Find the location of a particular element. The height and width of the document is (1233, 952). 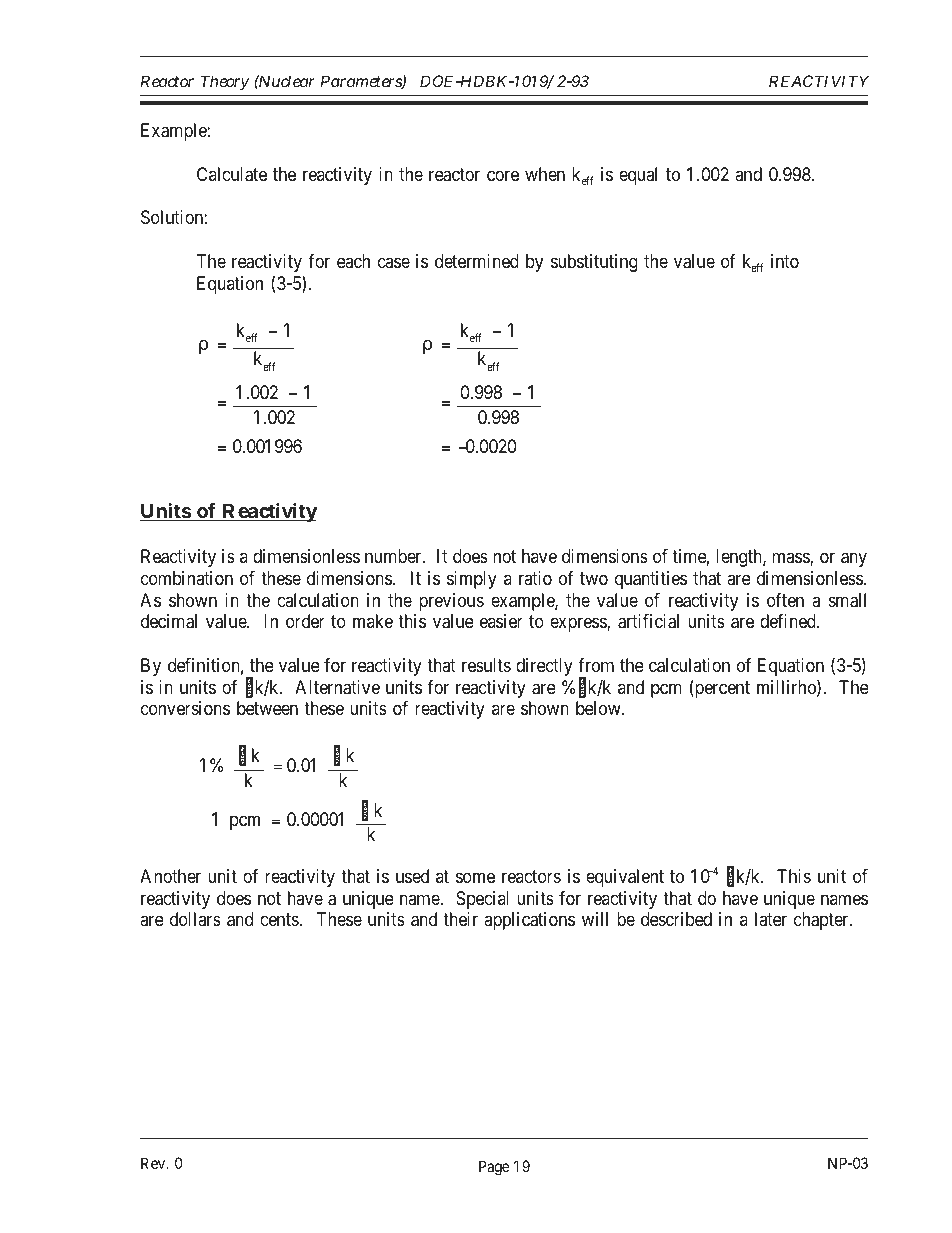

Page is located at coordinates (494, 1168).
